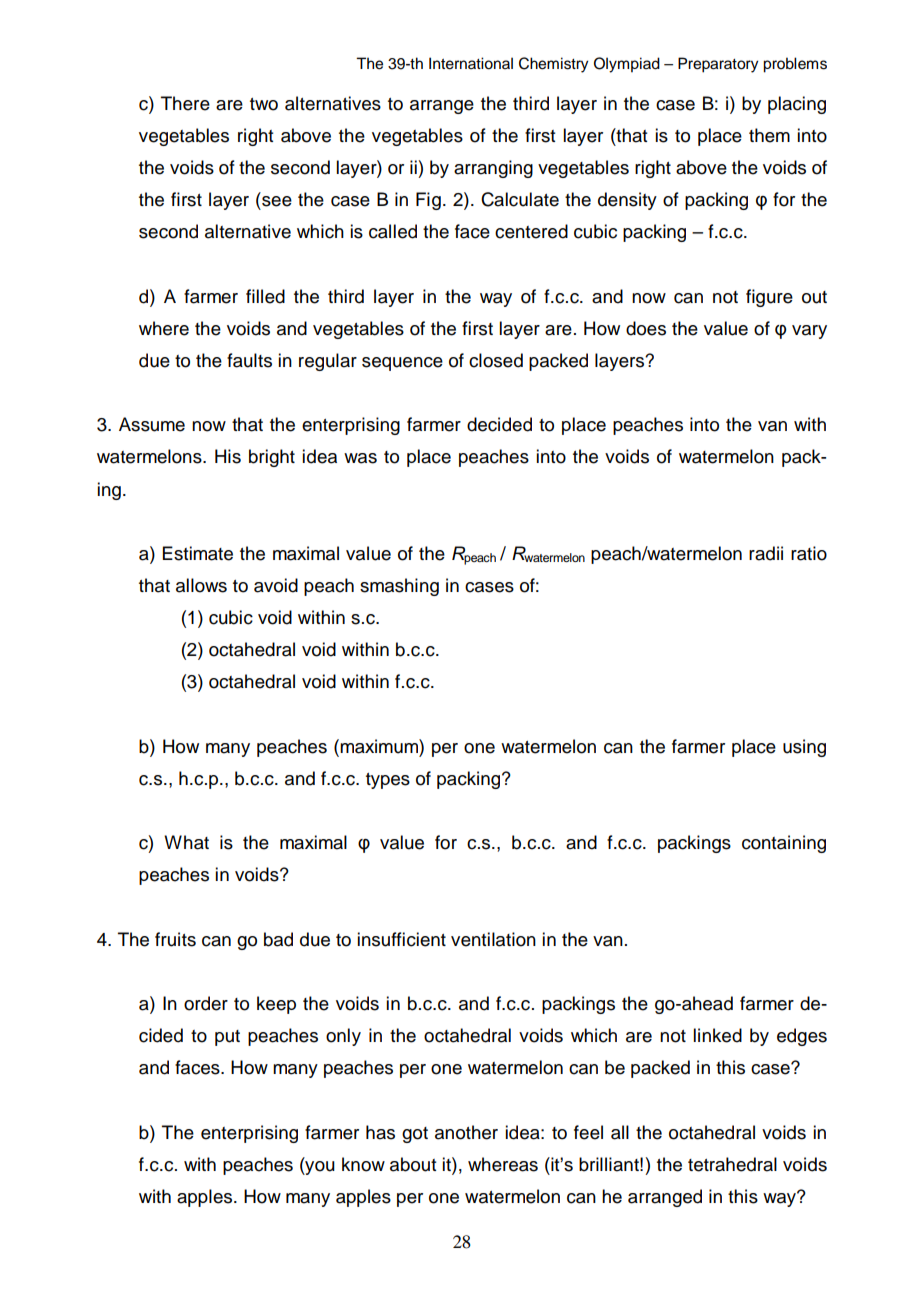 The width and height of the screenshot is (924, 1308). Describe the element at coordinates (718, 65) in the screenshot. I see `Preparatory` at that location.
